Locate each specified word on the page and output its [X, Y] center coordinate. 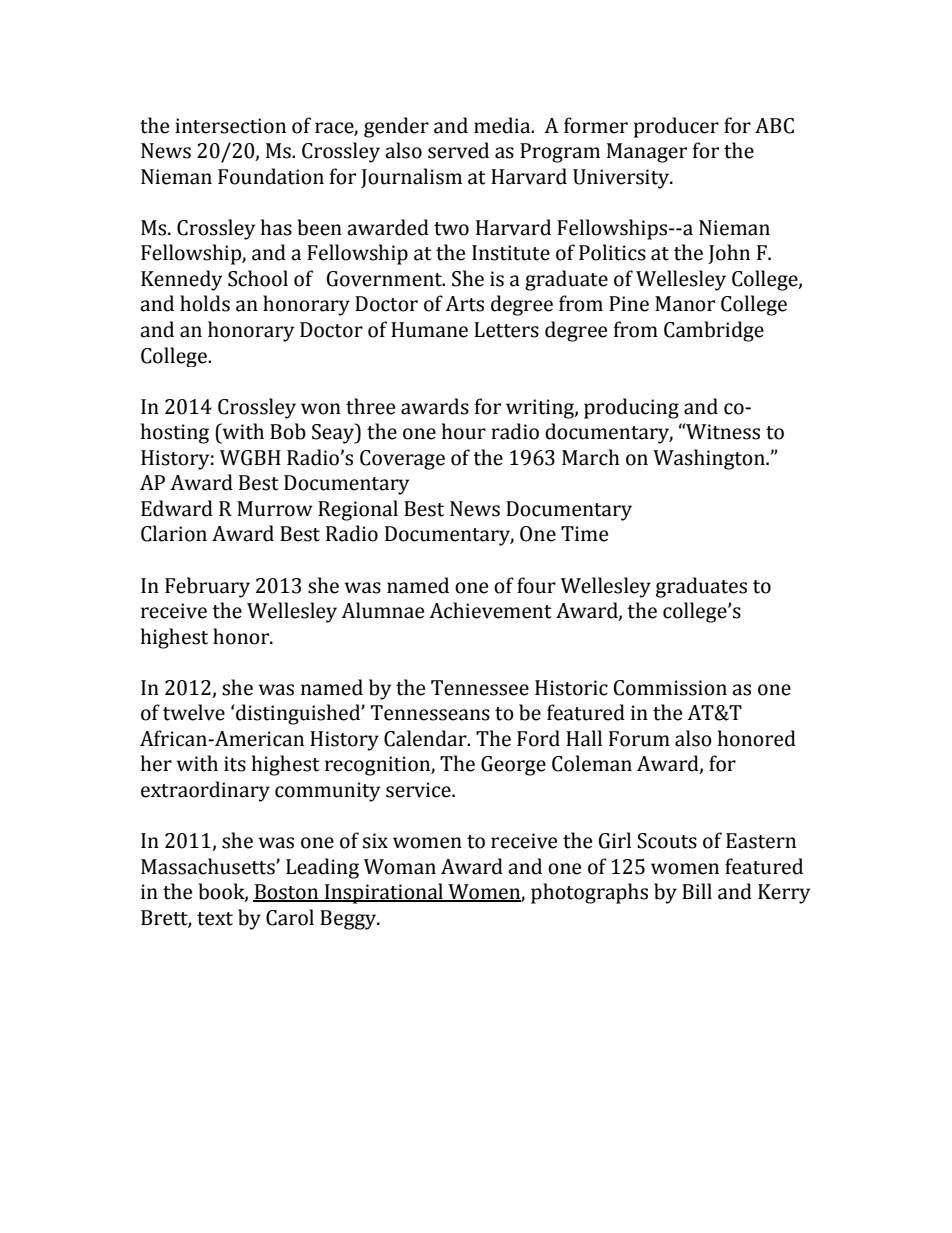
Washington [710, 459]
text [215, 919]
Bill [697, 891]
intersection [230, 126]
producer [676, 127]
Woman [400, 867]
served [458, 150]
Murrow [275, 509]
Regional [358, 510]
